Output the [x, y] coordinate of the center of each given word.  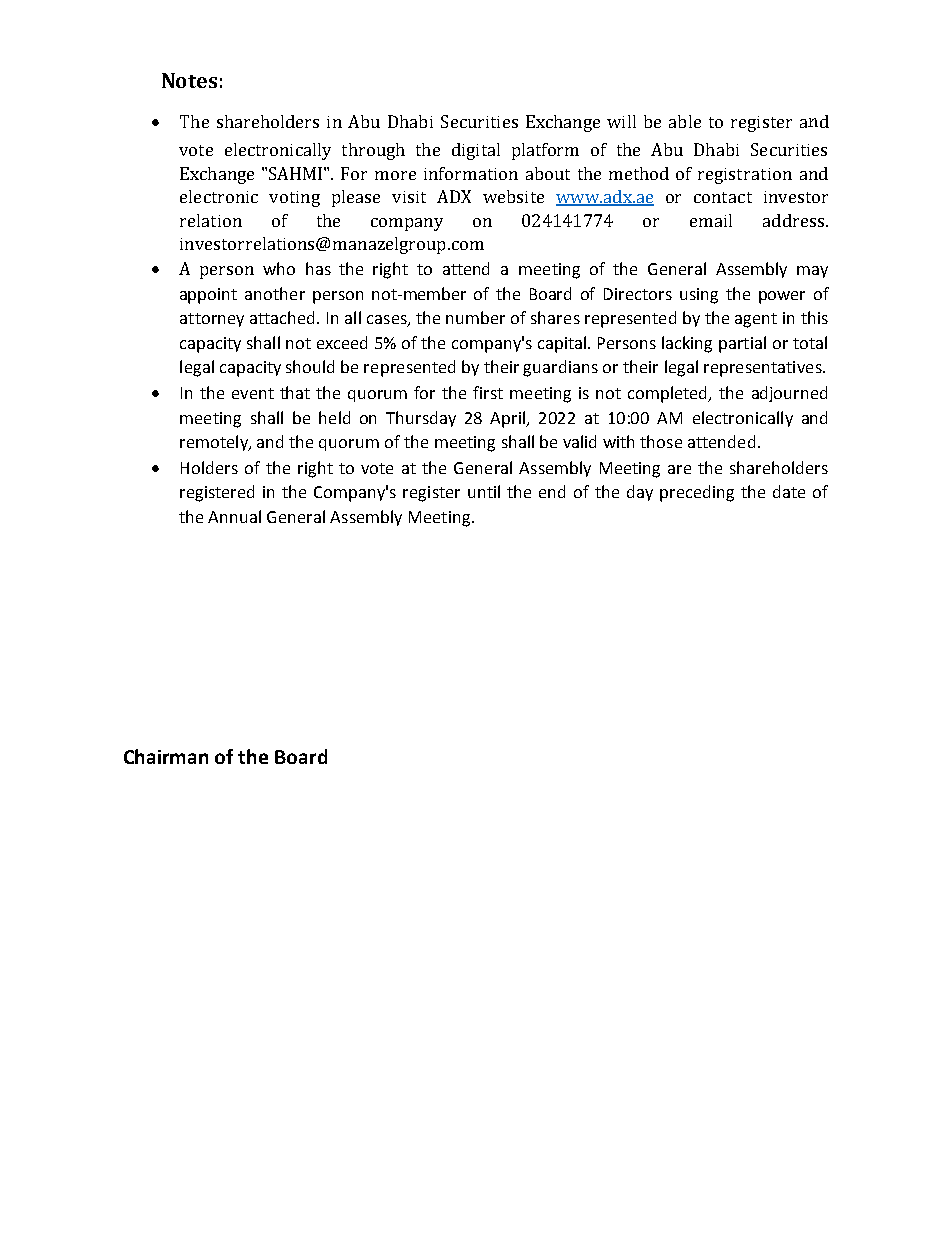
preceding [697, 493]
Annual [234, 516]
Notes [189, 80]
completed [669, 394]
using [699, 296]
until [484, 491]
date [789, 491]
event [253, 393]
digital [476, 151]
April [508, 419]
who [279, 268]
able [685, 121]
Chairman [166, 756]
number [475, 317]
